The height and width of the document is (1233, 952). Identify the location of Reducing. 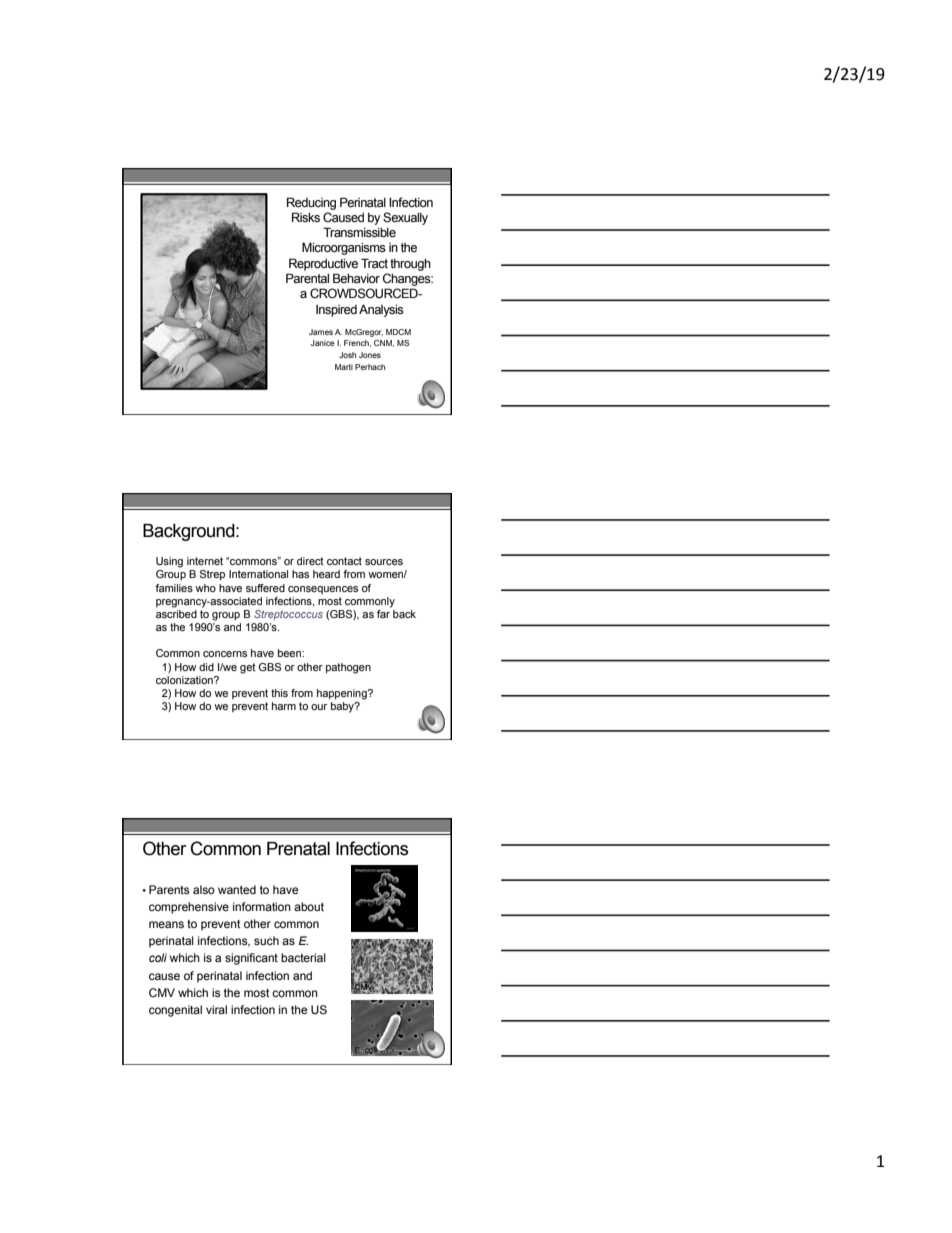
(311, 203).
